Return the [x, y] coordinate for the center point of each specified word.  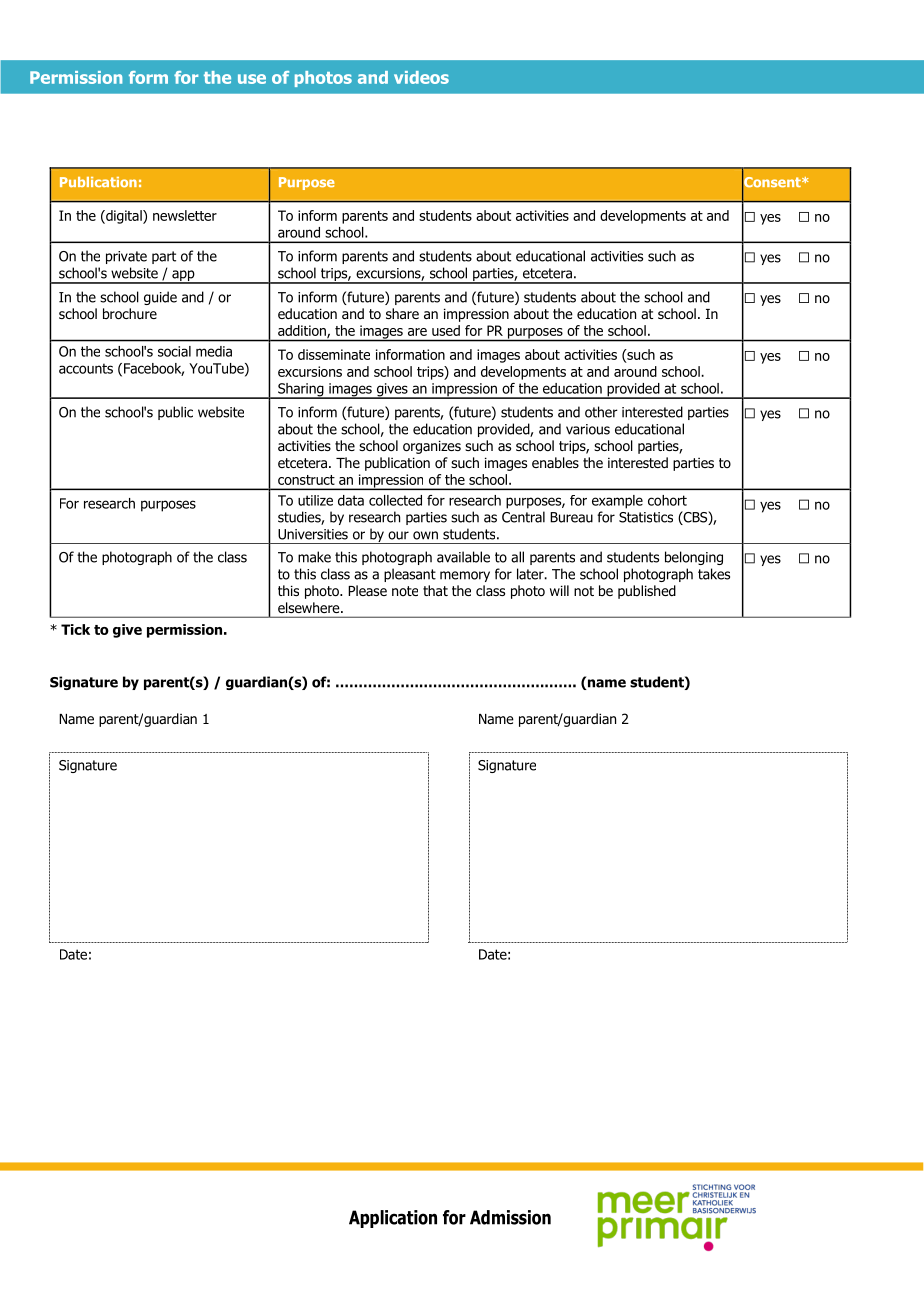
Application [393, 1219]
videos [421, 77]
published [647, 592]
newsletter [185, 215]
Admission [510, 1217]
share [402, 314]
